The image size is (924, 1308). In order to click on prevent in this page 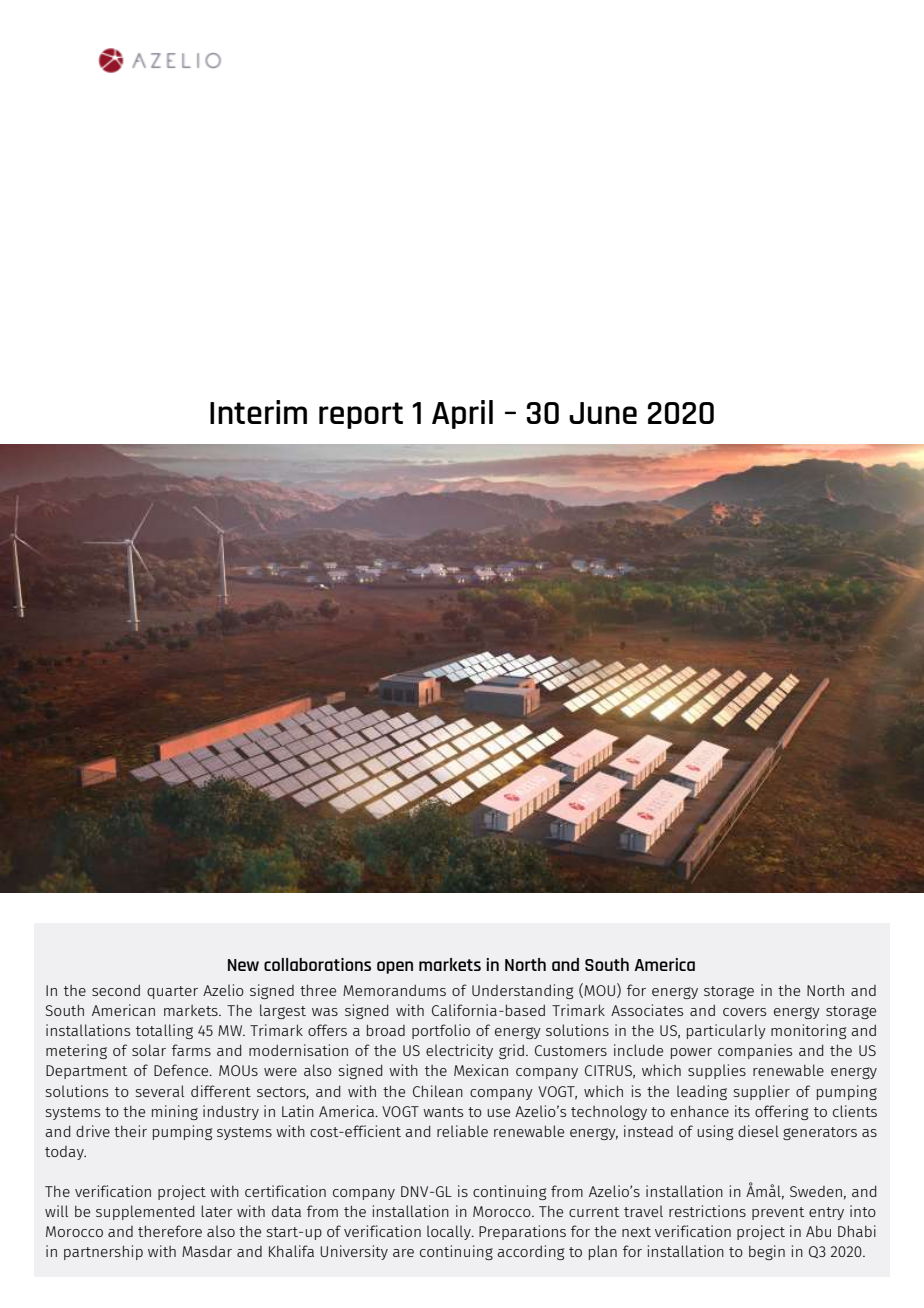, I will do `click(778, 1213)`.
